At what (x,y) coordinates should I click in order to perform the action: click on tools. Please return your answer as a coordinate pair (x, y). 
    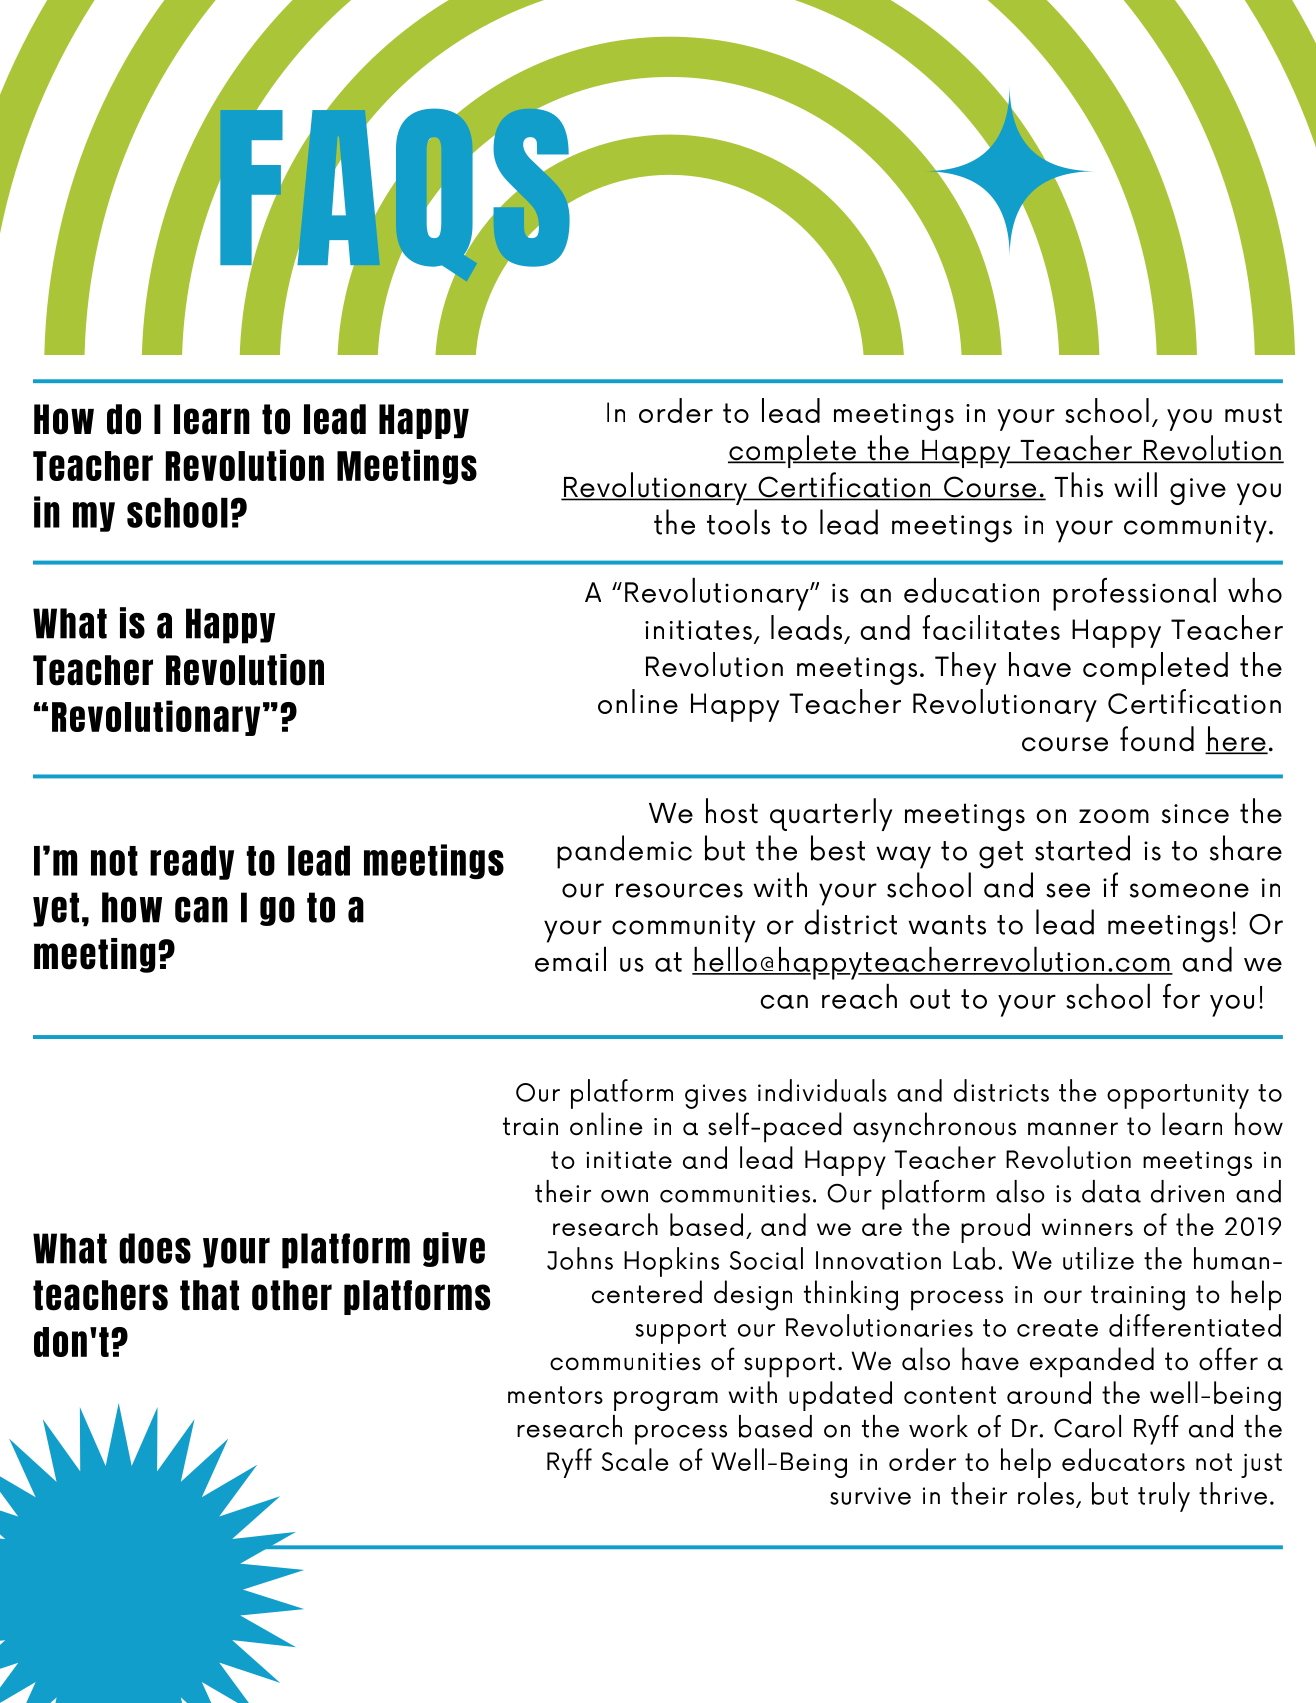
    Looking at the image, I should click on (738, 522).
